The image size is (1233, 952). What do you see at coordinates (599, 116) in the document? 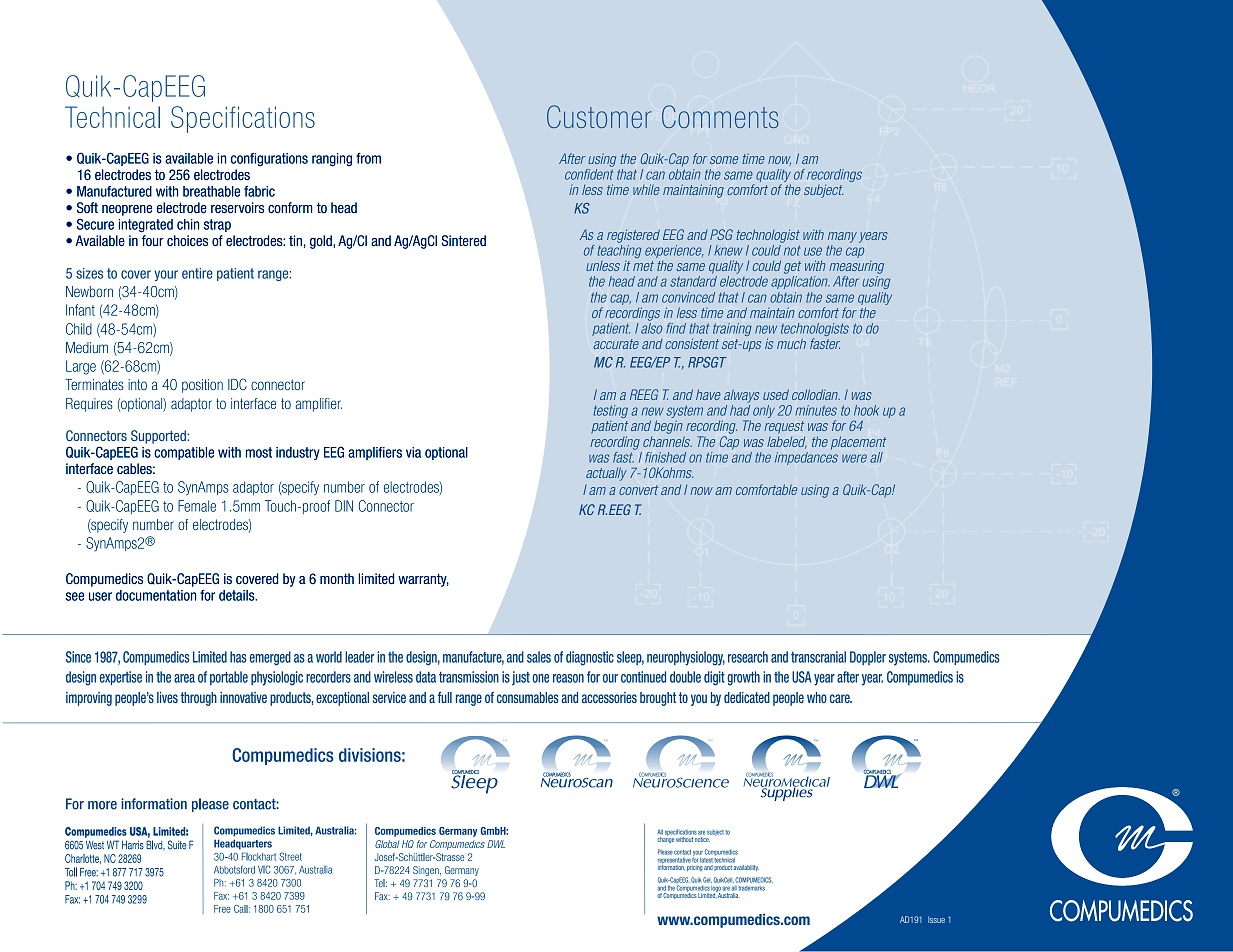
I see `Customer` at bounding box center [599, 116].
